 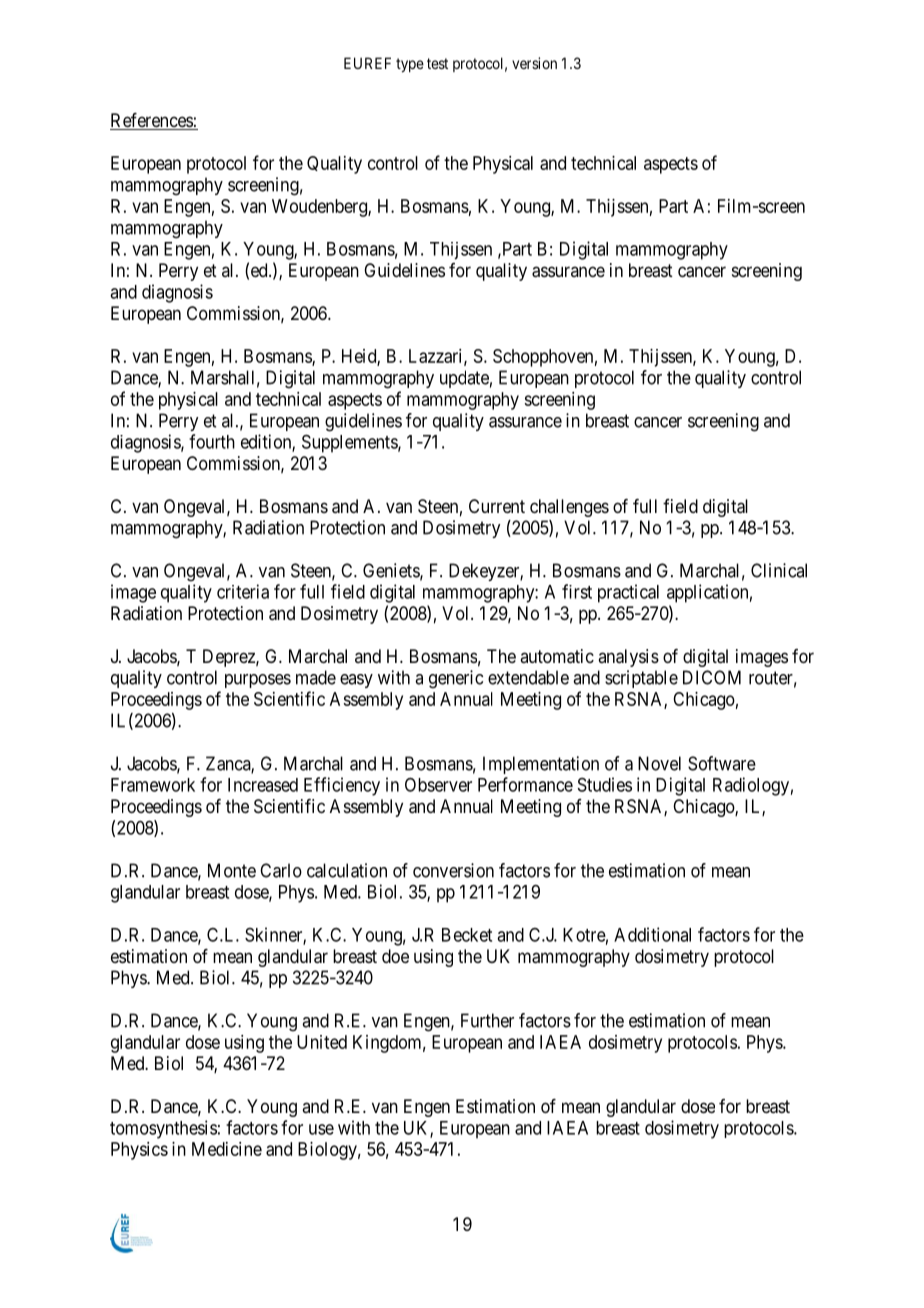 I want to click on Further, so click(x=487, y=1020).
